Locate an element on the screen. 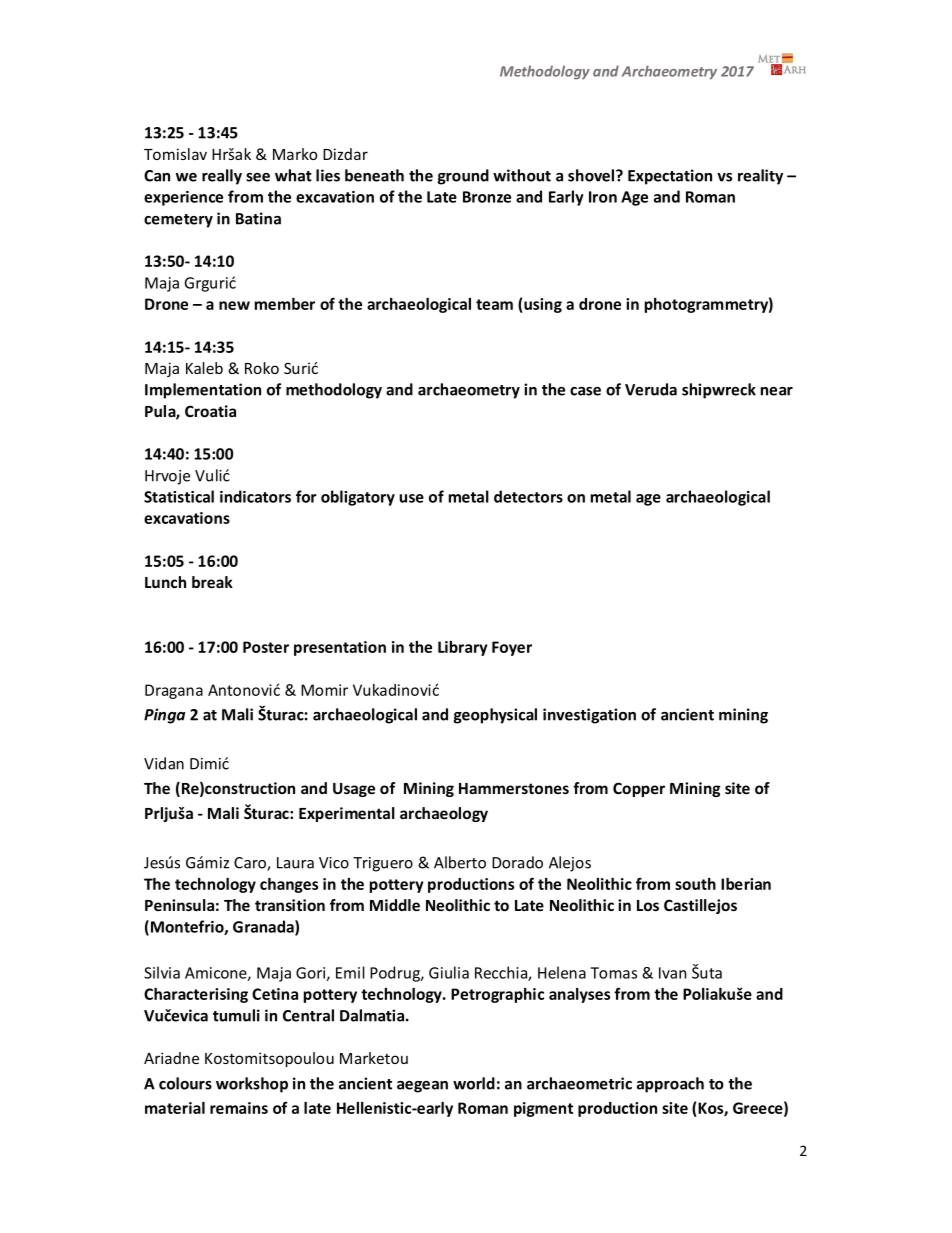  break is located at coordinates (212, 582).
